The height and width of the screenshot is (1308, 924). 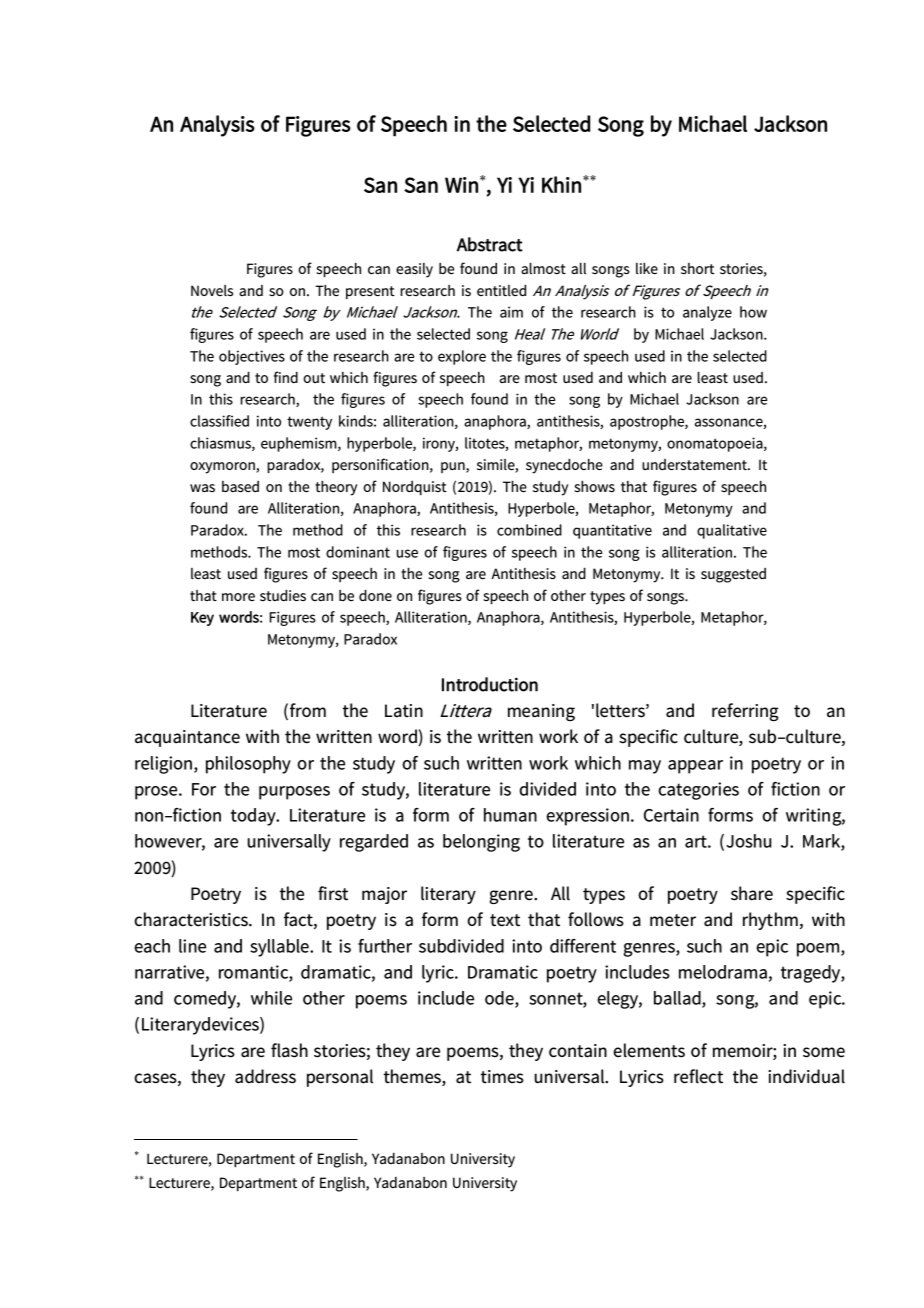 What do you see at coordinates (265, 1076) in the screenshot?
I see `address` at bounding box center [265, 1076].
